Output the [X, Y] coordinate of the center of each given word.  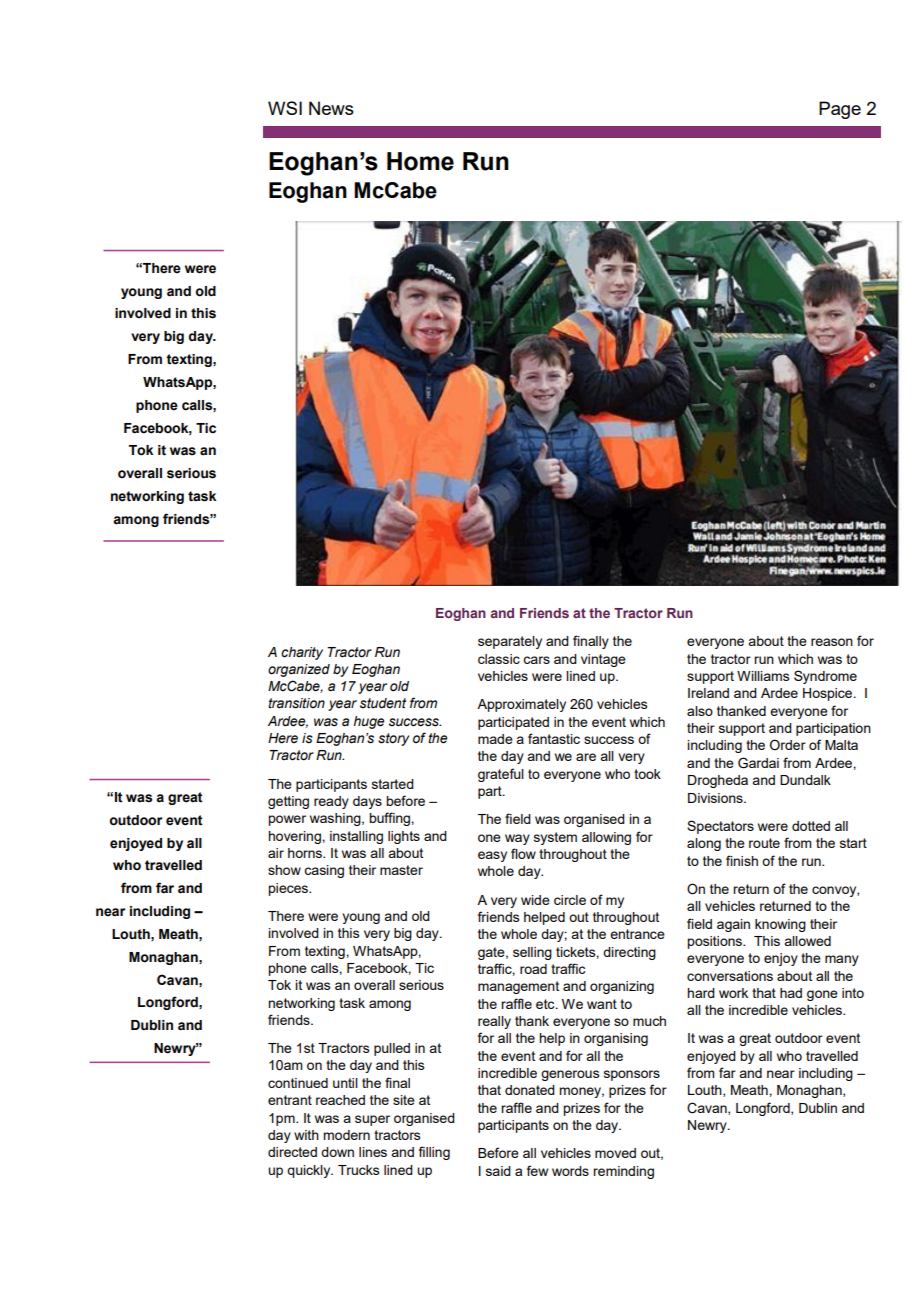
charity [302, 653]
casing [324, 871]
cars [536, 660]
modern [346, 1135]
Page [840, 110]
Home [420, 161]
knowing [780, 925]
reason [832, 642]
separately [510, 642]
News [331, 108]
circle [570, 900]
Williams [763, 676]
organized [299, 670]
